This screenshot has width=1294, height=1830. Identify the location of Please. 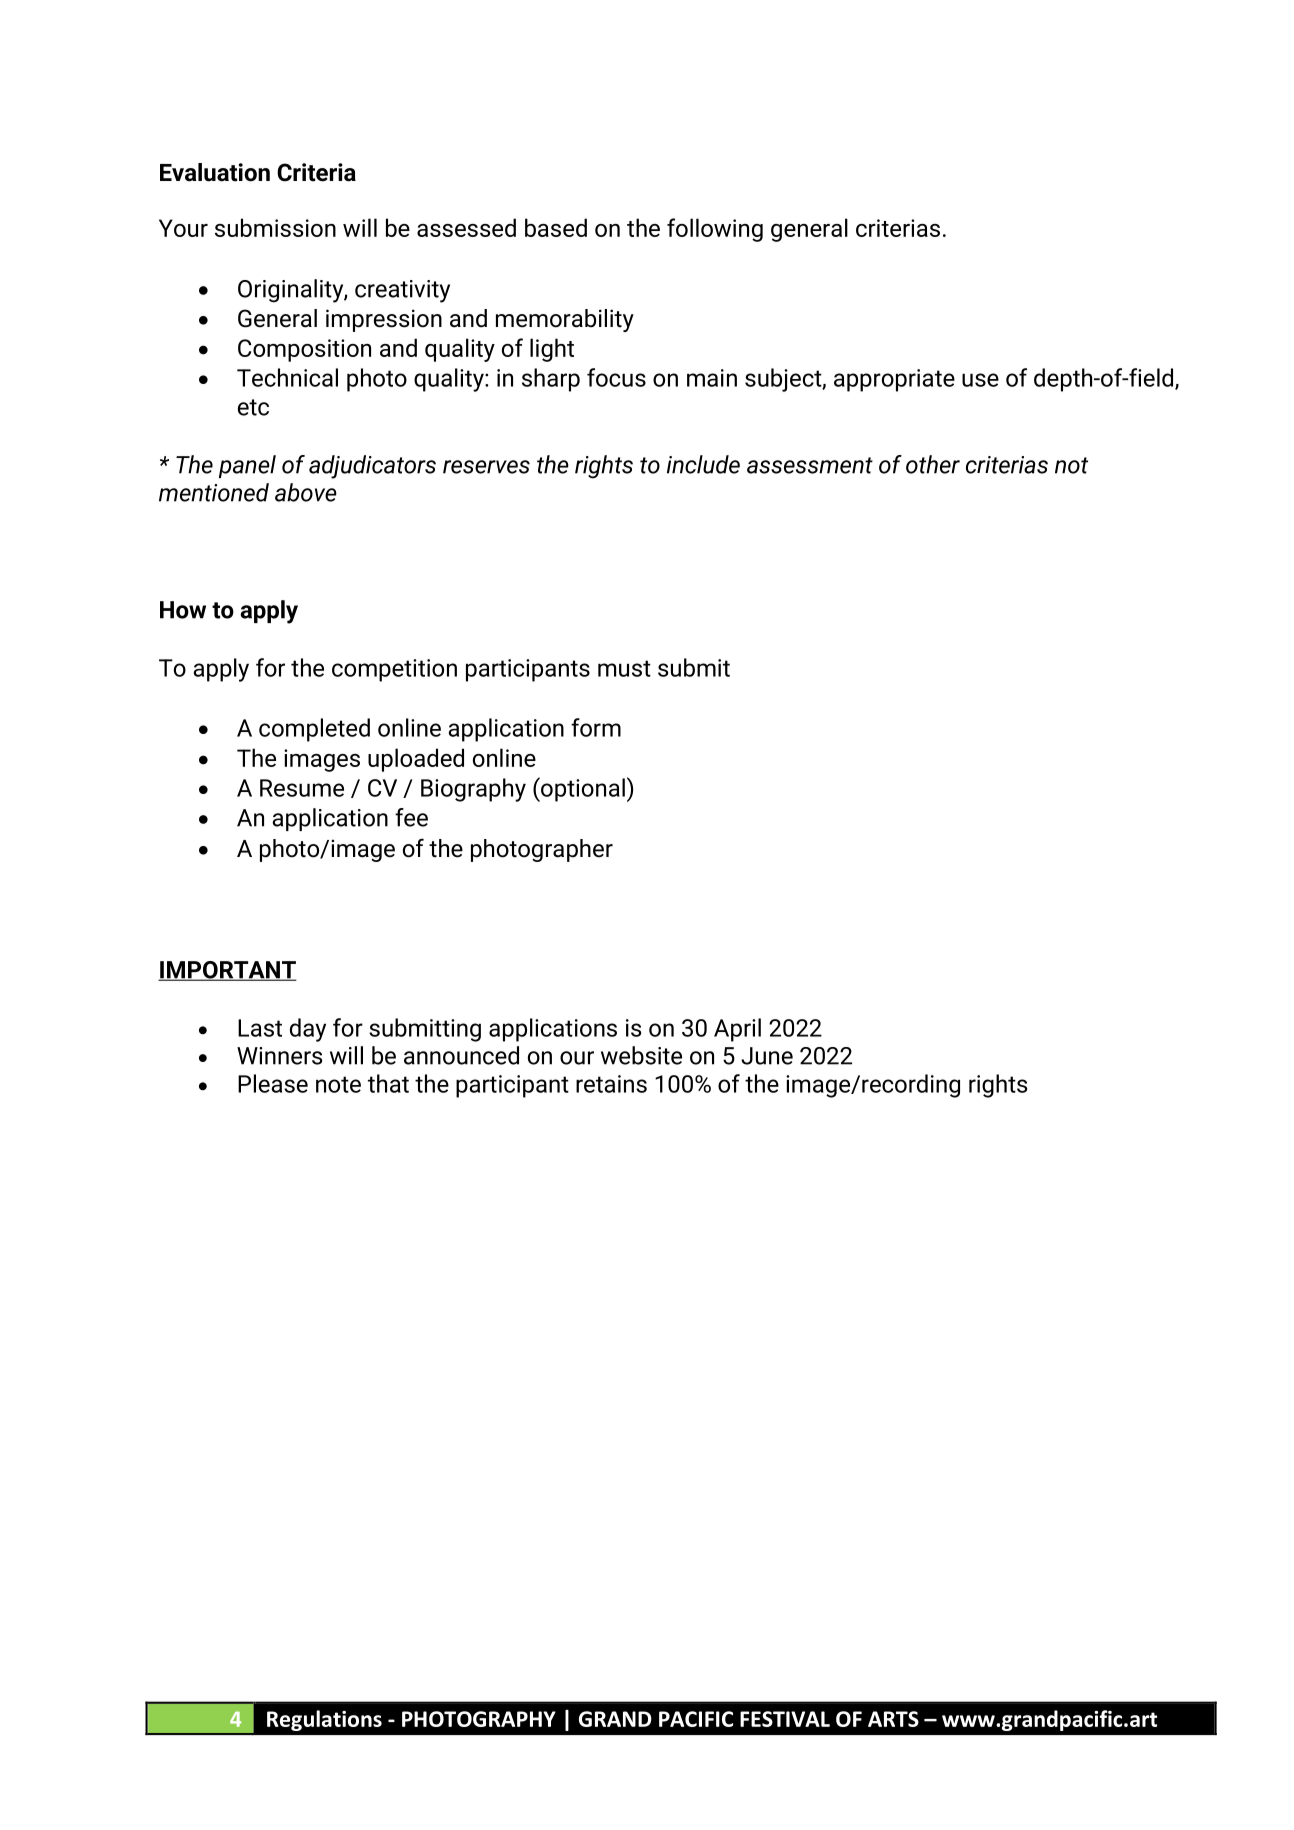
(273, 1083).
